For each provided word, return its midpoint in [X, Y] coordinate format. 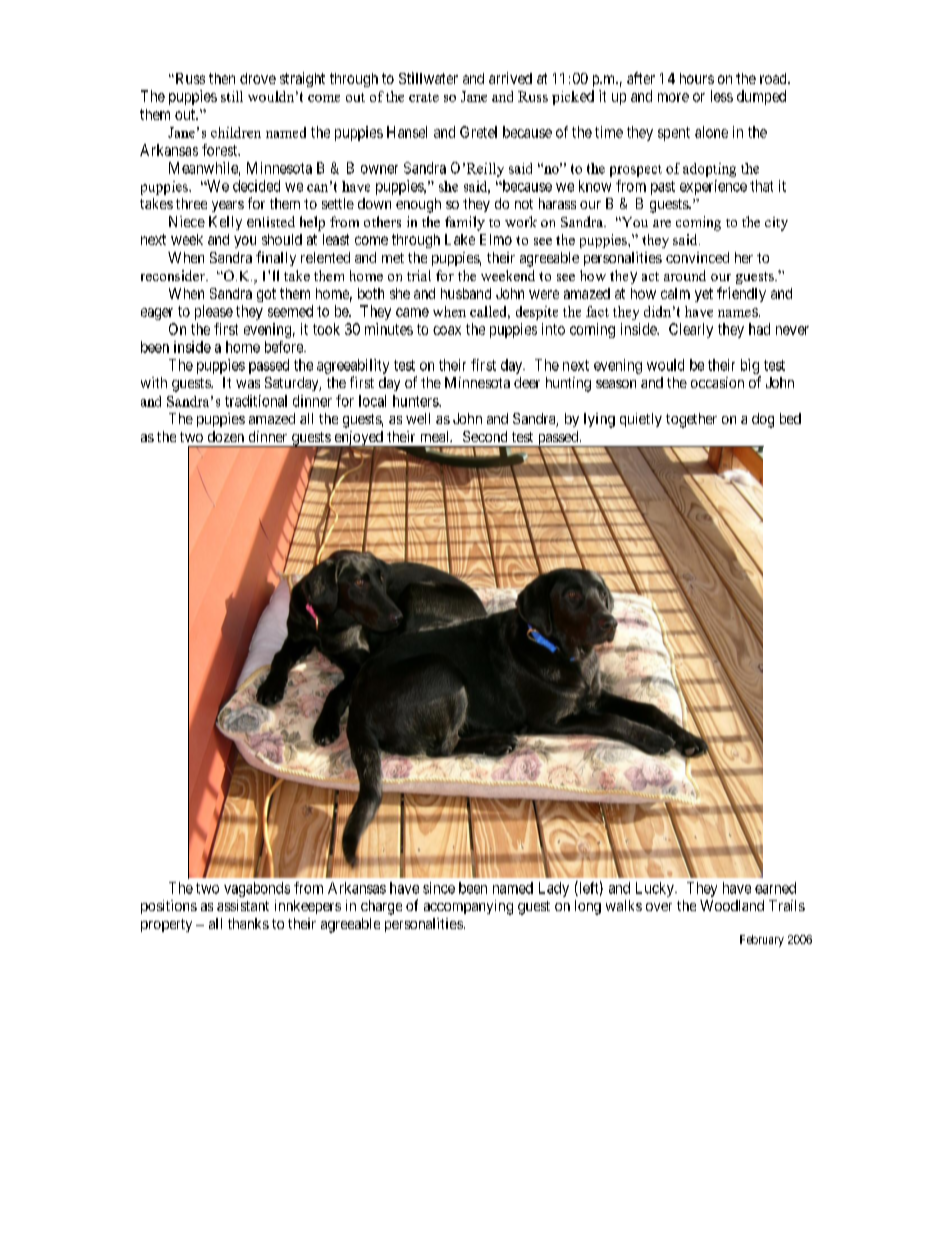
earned [775, 888]
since [439, 888]
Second [485, 436]
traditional [256, 401]
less [722, 96]
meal [436, 436]
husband [466, 293]
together [691, 420]
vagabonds [257, 889]
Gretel [478, 132]
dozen [226, 436]
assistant [243, 905]
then [222, 78]
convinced [697, 257]
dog [763, 420]
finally [276, 258]
